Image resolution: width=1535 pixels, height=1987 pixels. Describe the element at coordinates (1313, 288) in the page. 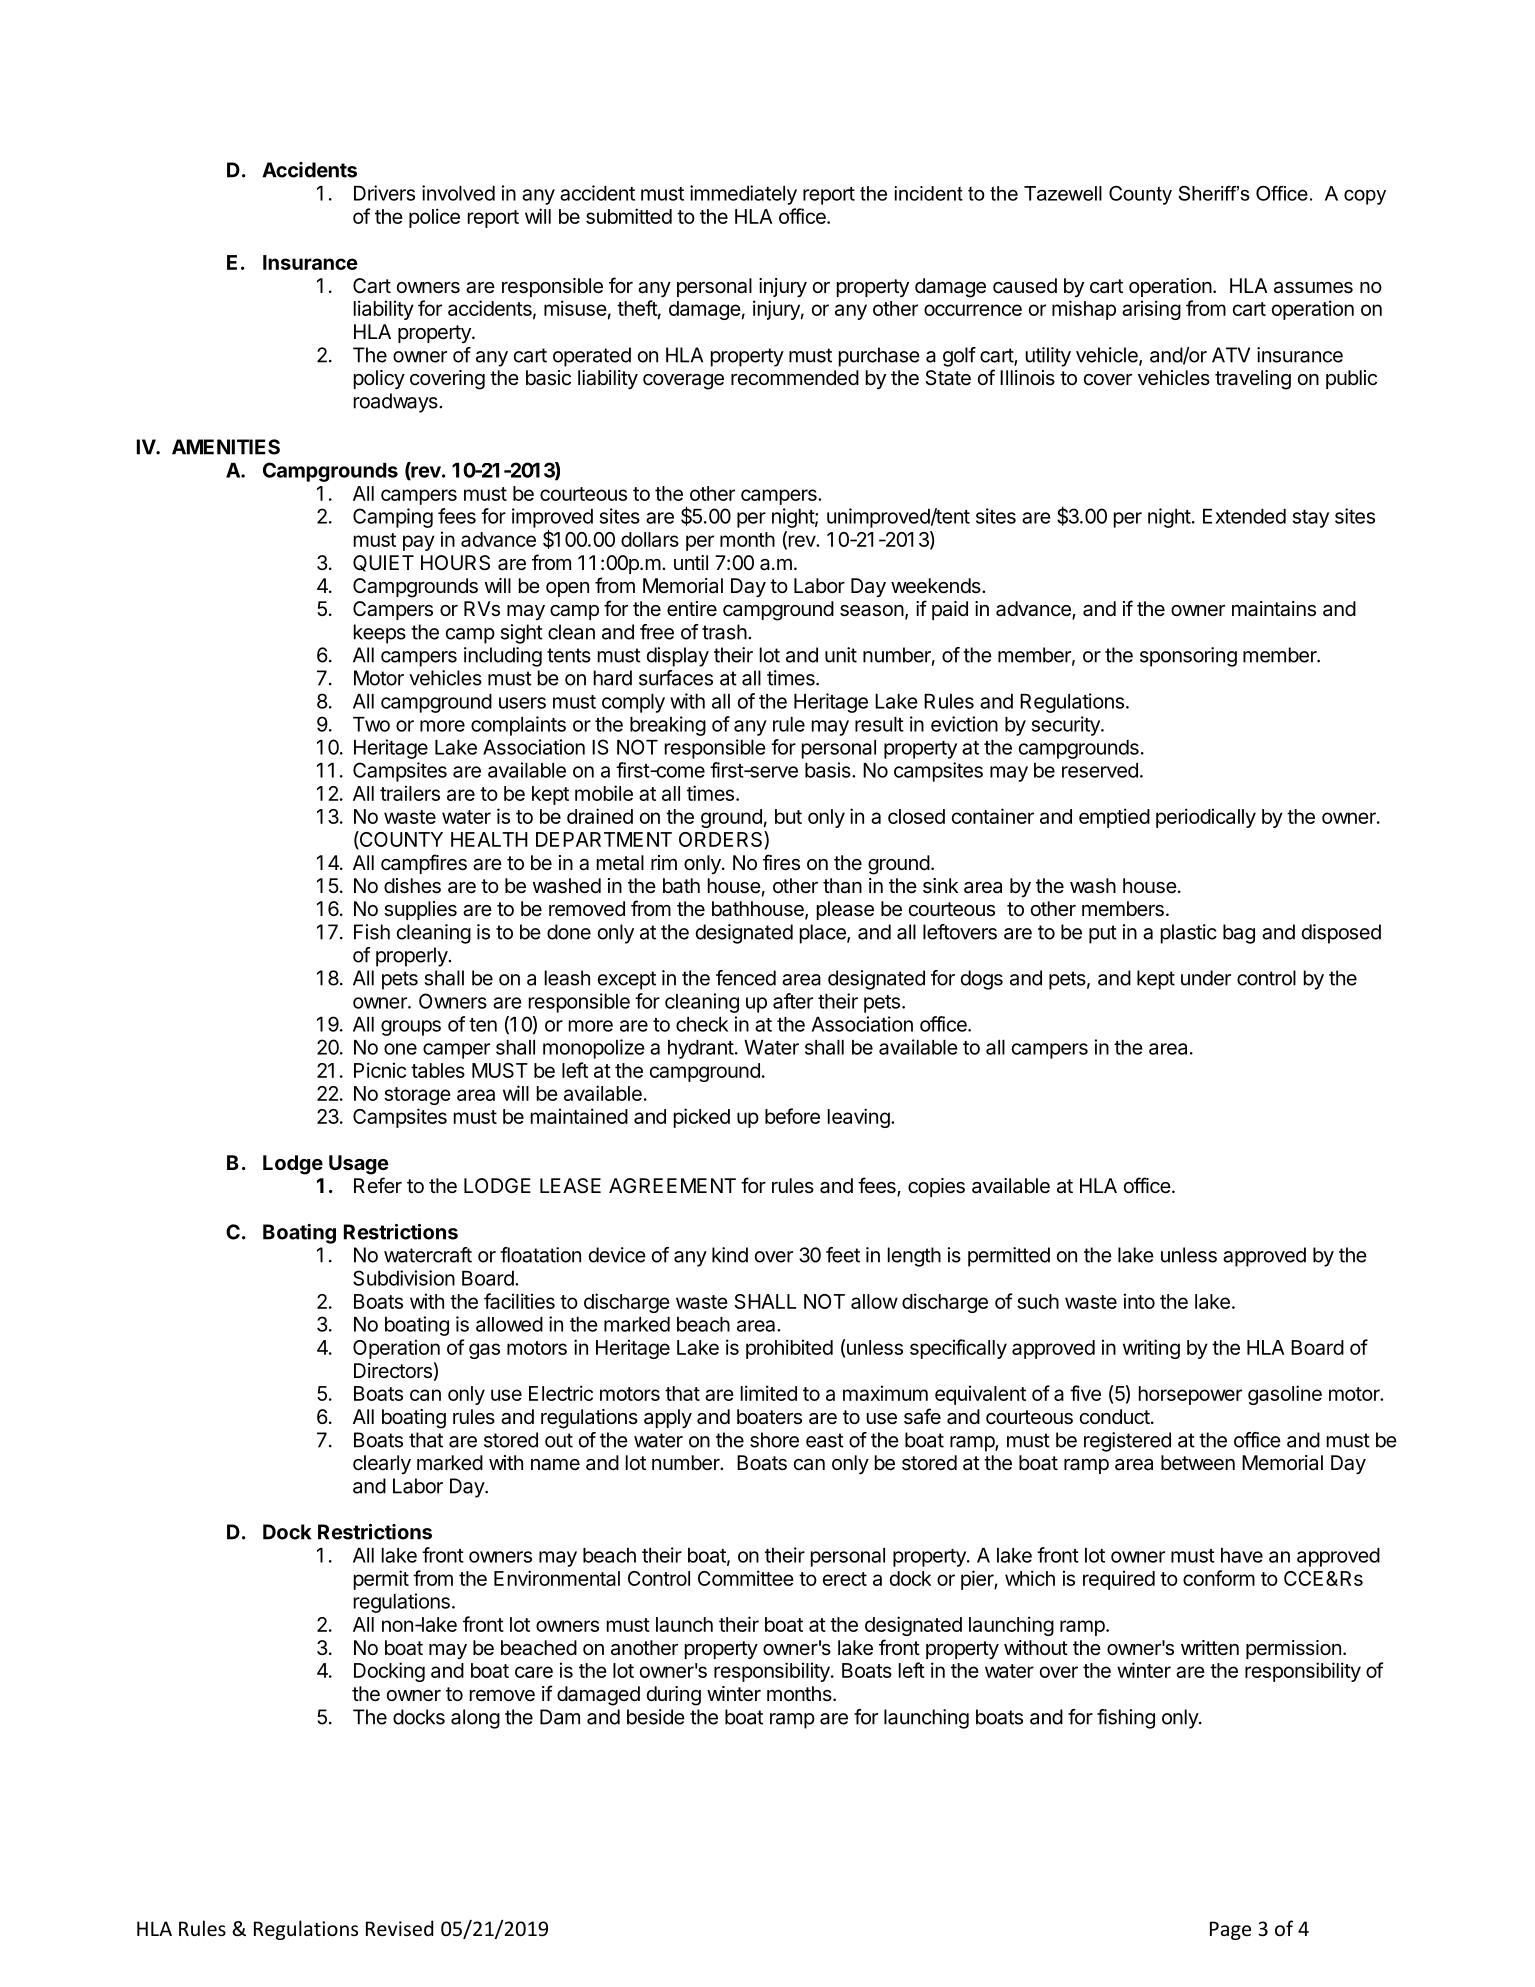

I see `assumes` at that location.
